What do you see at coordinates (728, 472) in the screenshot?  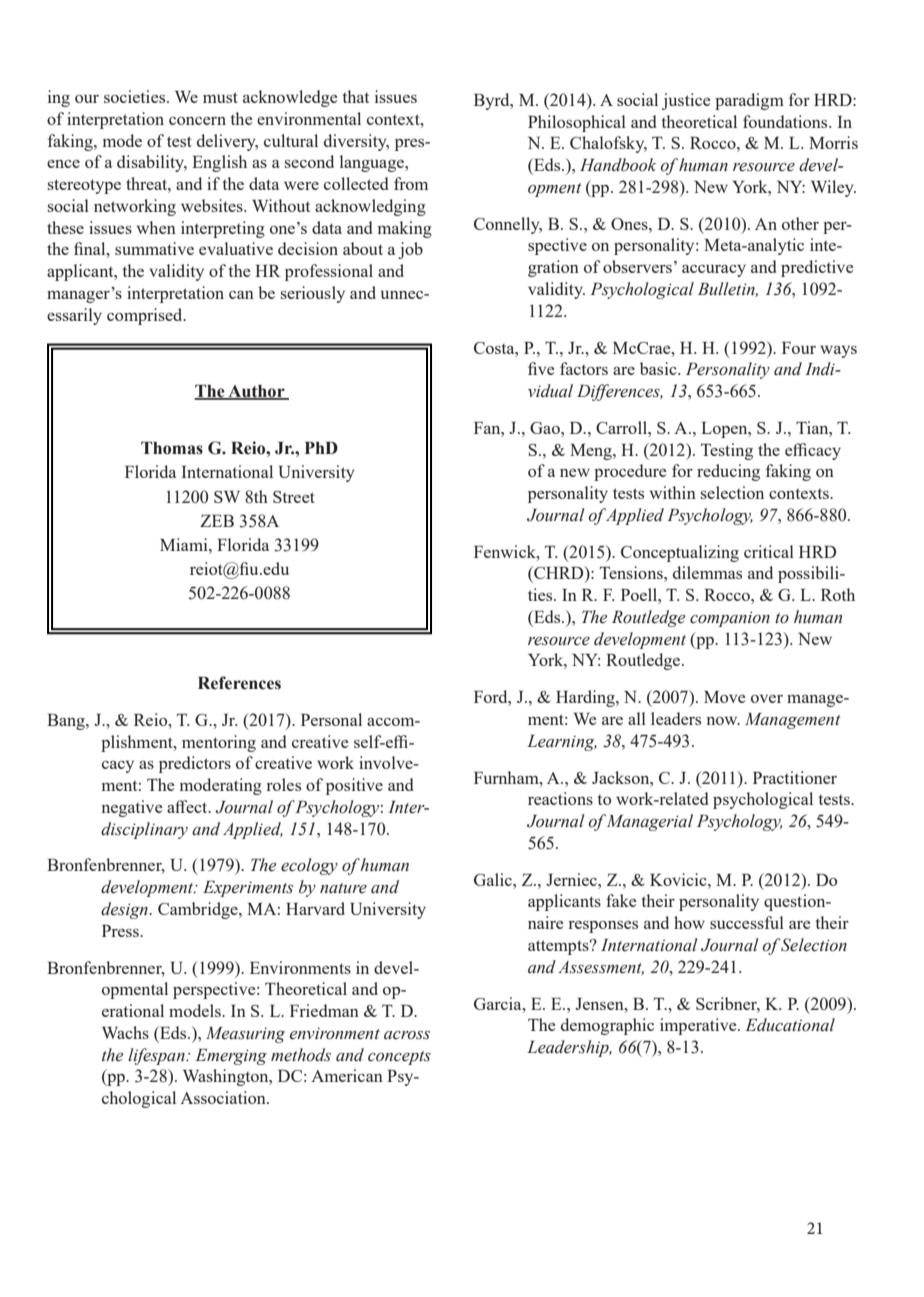 I see `reducing` at bounding box center [728, 472].
